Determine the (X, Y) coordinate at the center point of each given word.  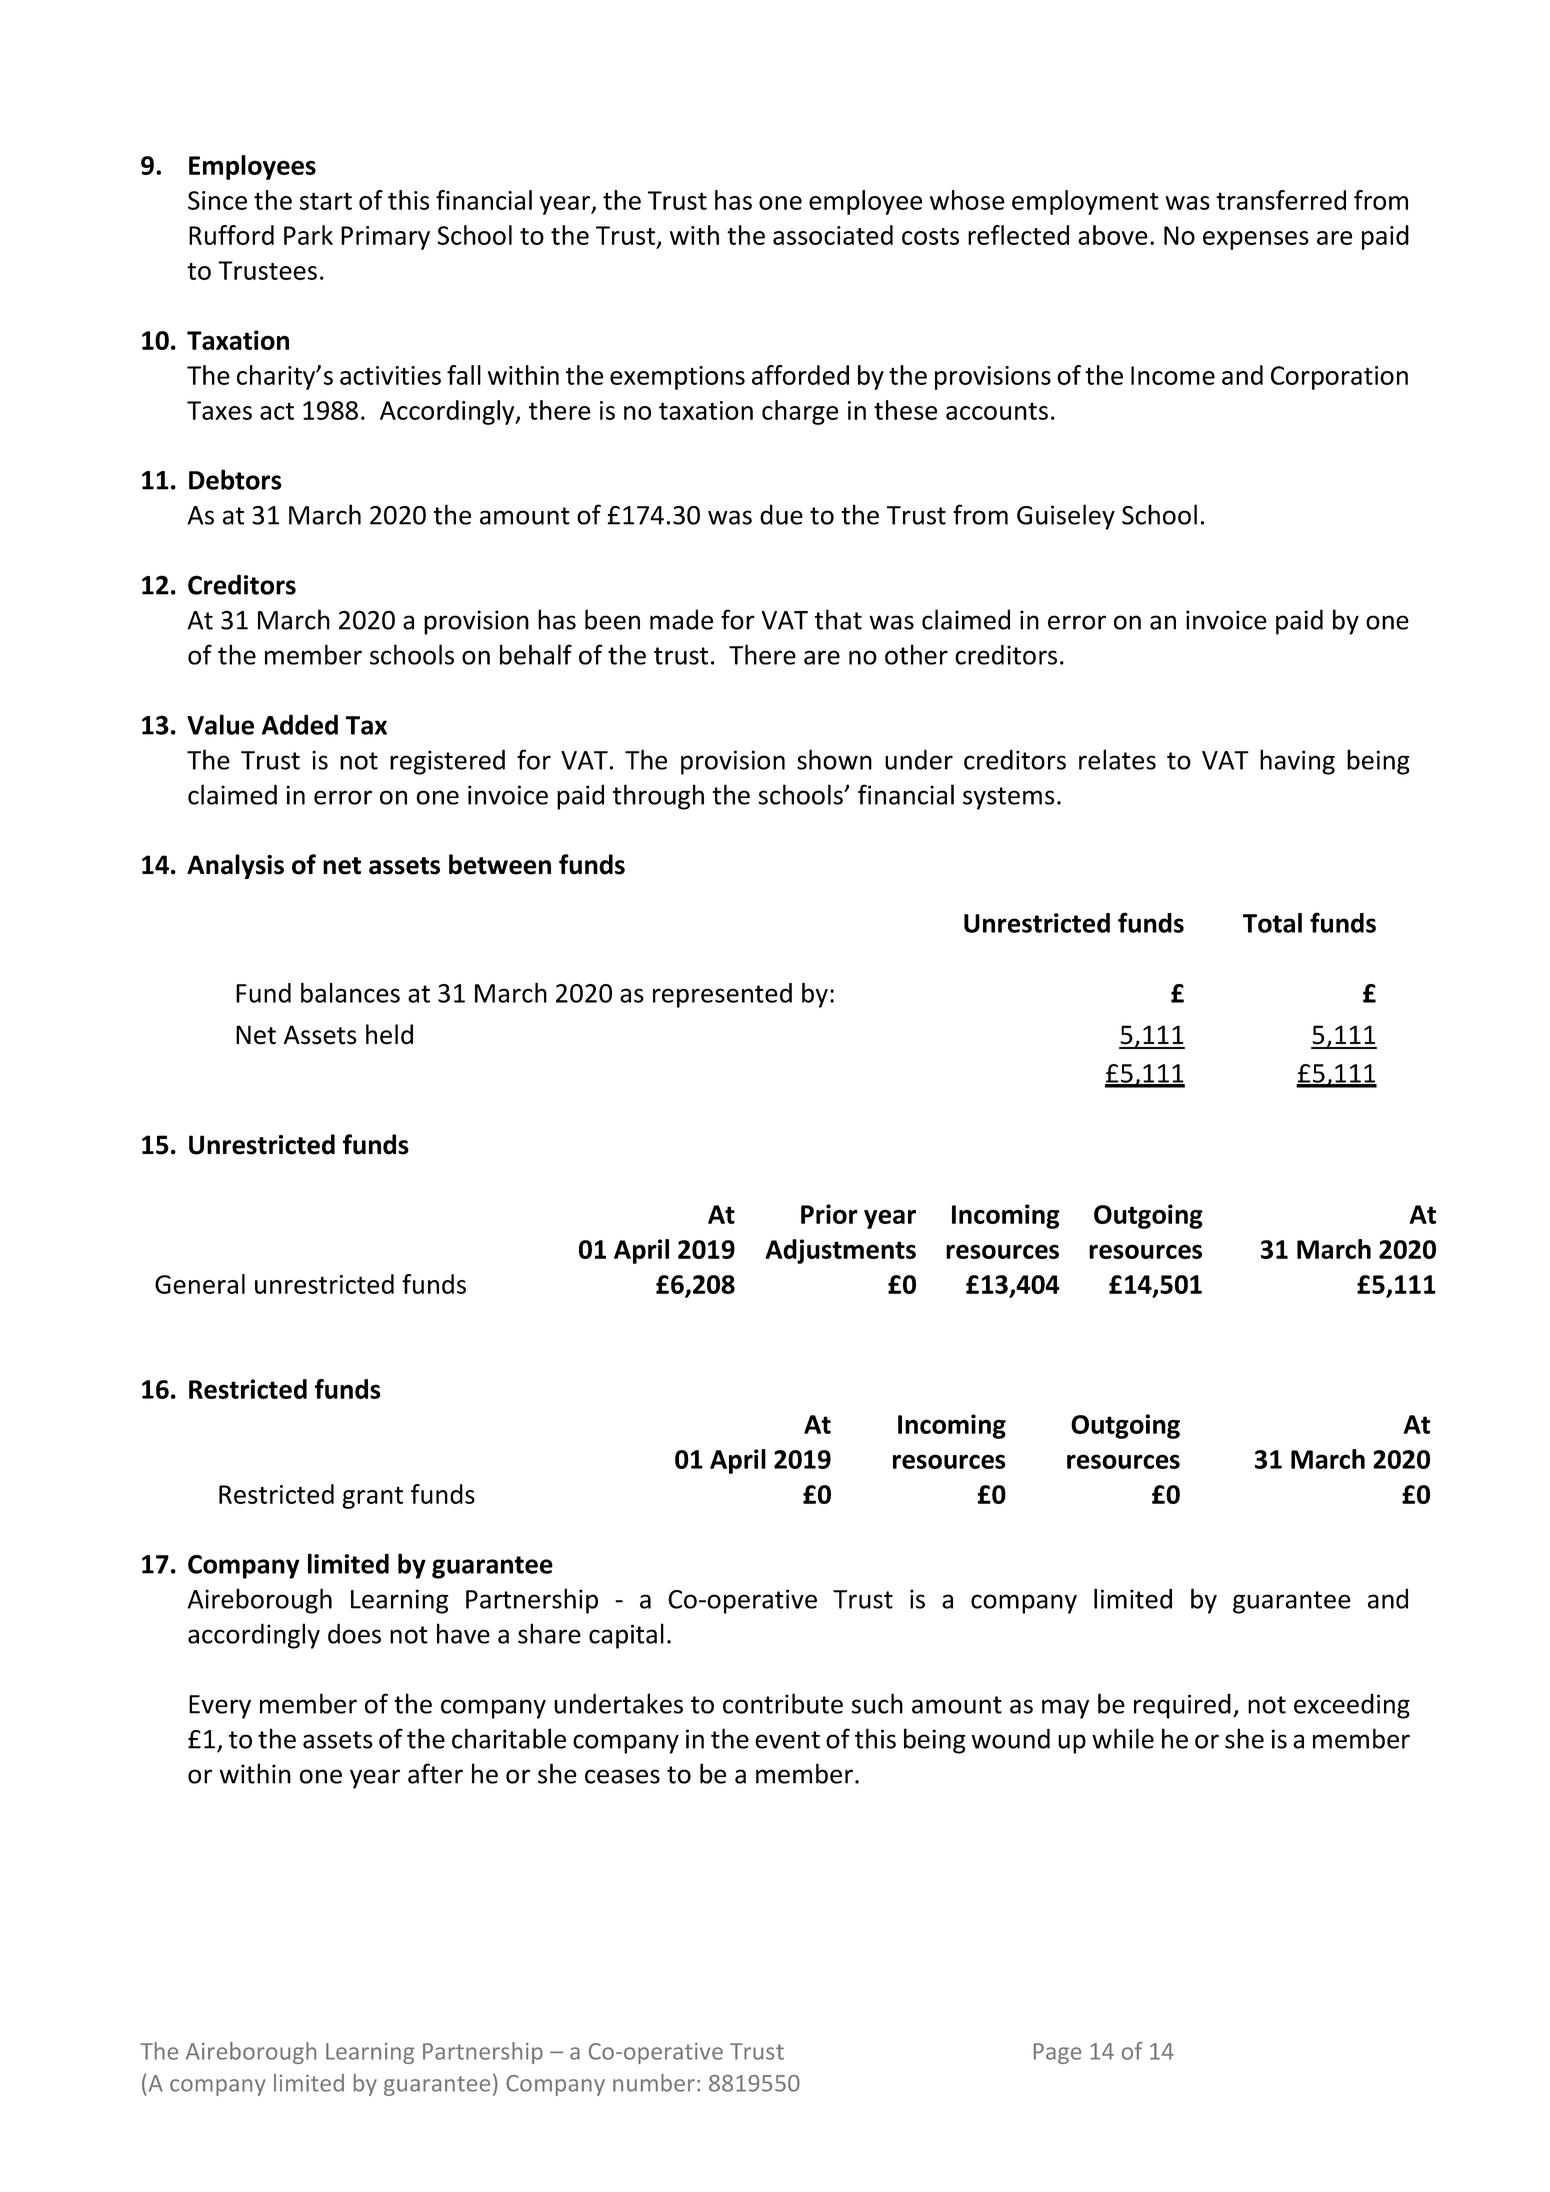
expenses (1256, 240)
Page (1057, 2053)
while (1123, 1738)
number (654, 2083)
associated (833, 235)
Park (308, 235)
